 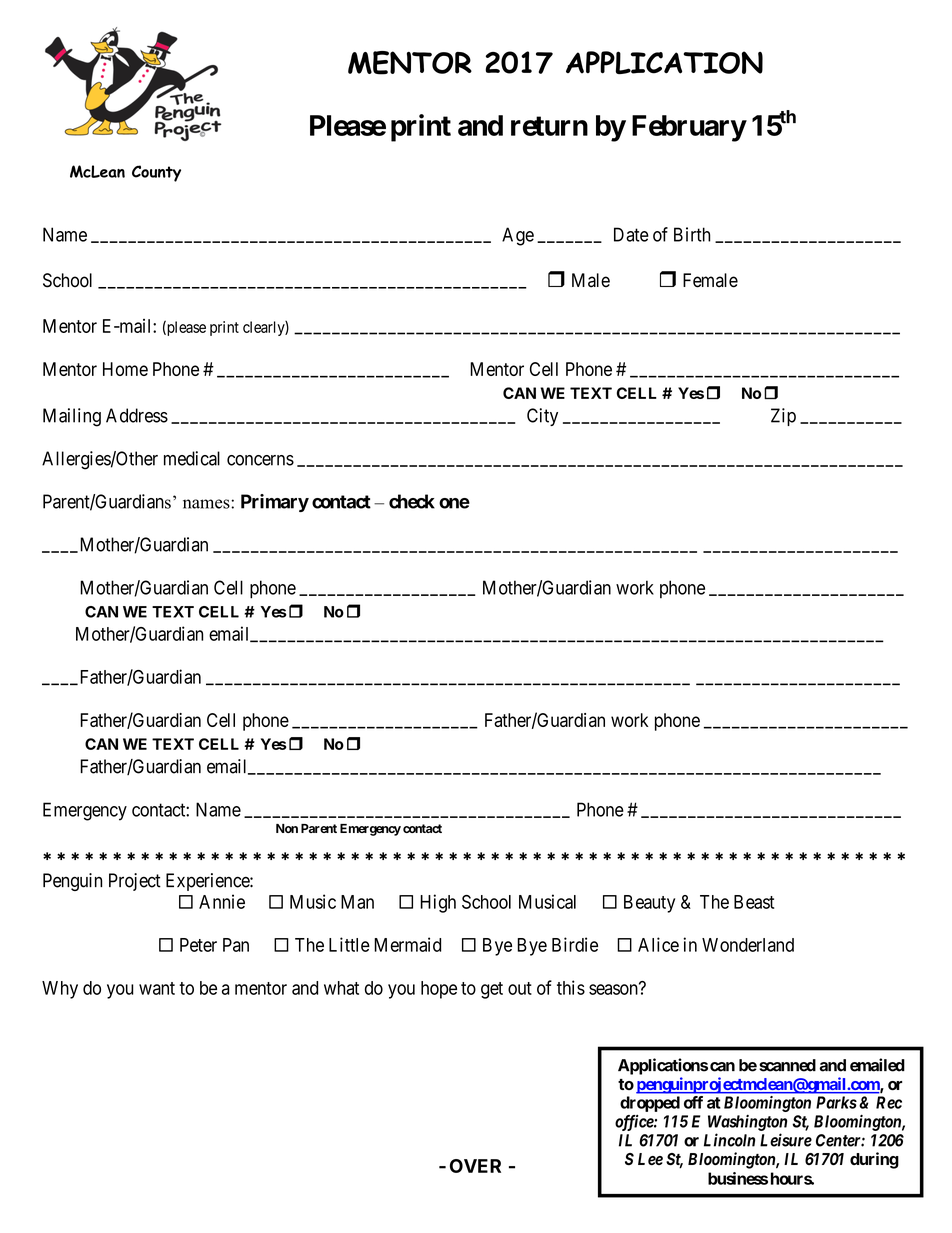 I want to click on want, so click(x=157, y=988).
